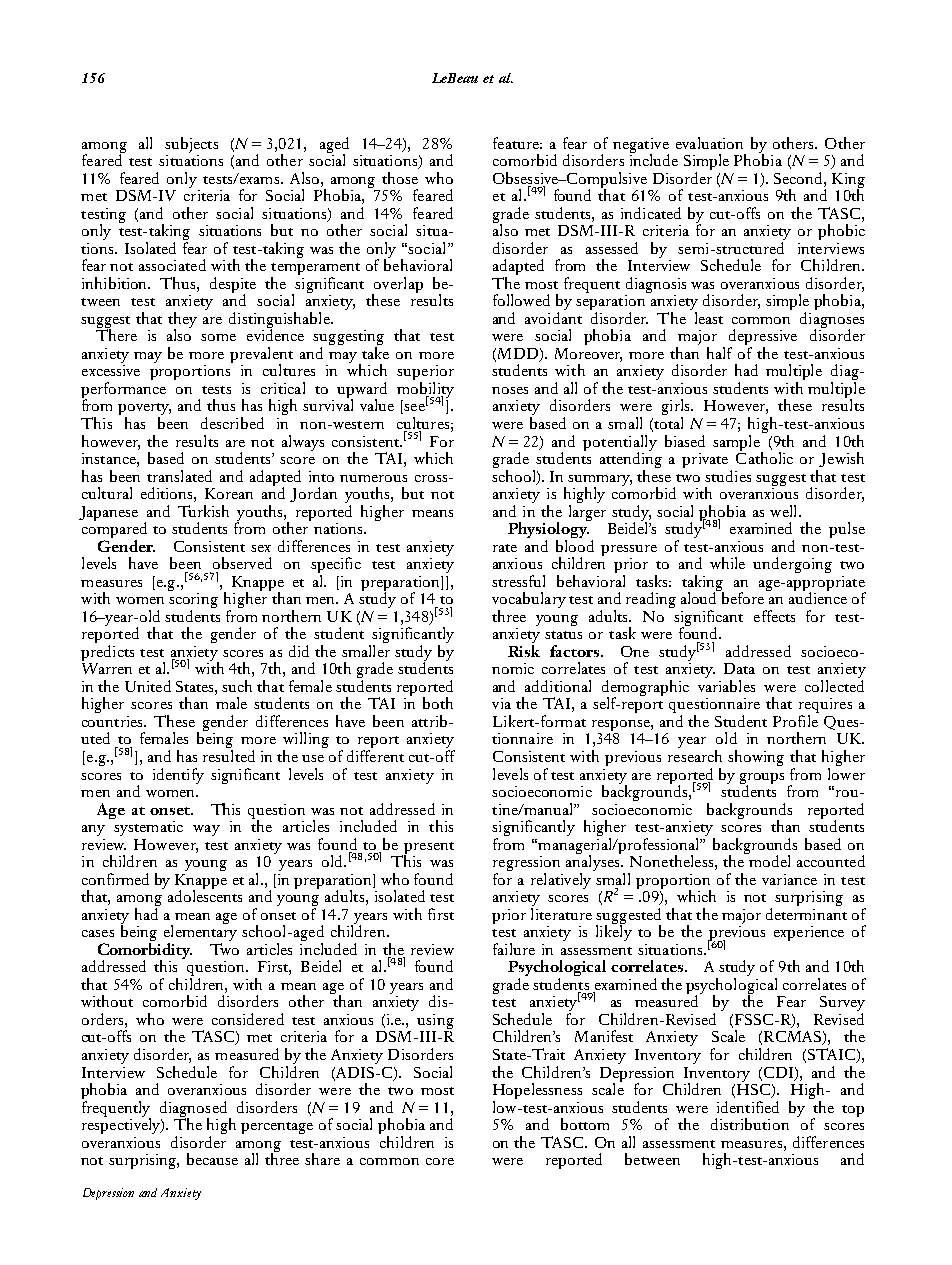 The height and width of the image is (1265, 952). Describe the element at coordinates (212, 1159) in the image. I see `because` at that location.
